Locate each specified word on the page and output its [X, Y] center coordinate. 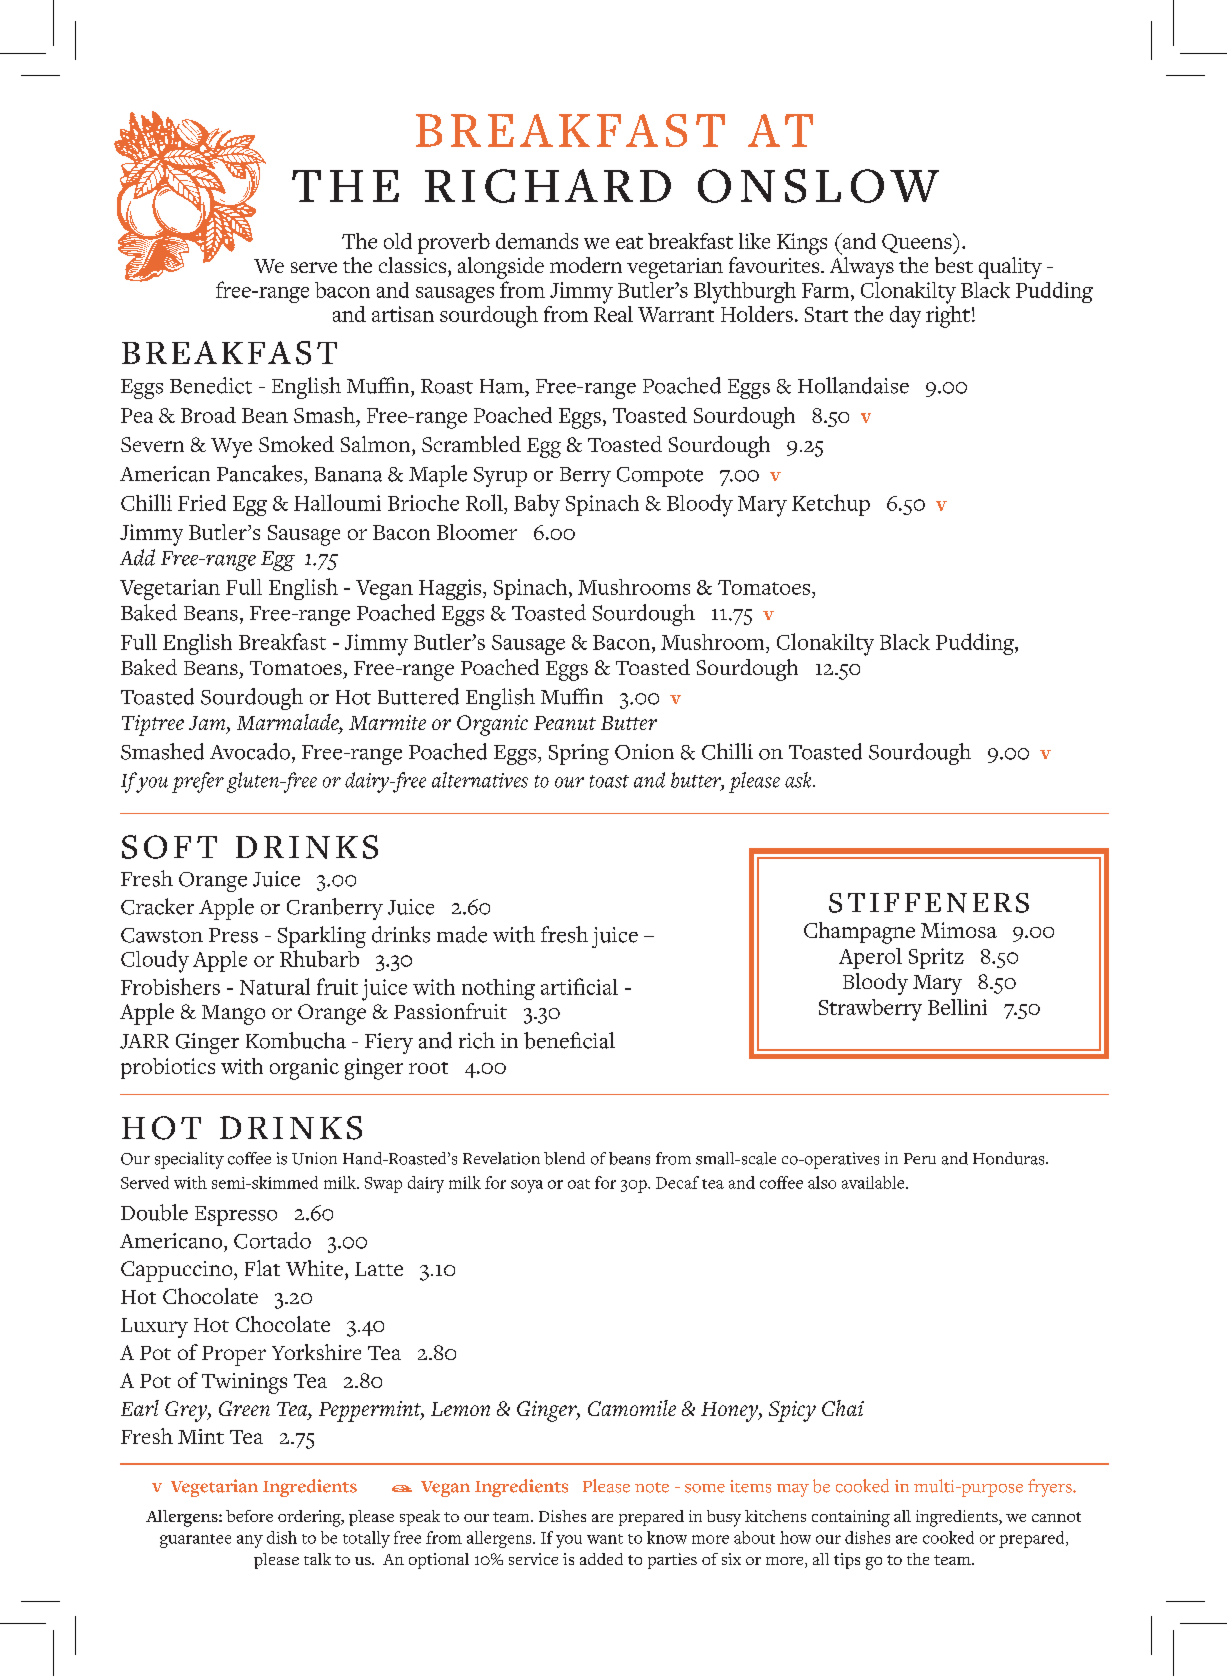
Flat [262, 1268]
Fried [202, 503]
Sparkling [322, 938]
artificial [579, 986]
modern [586, 265]
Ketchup [831, 505]
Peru [920, 1158]
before [249, 1516]
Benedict [211, 385]
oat [579, 1184]
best [954, 265]
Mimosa [959, 930]
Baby [537, 505]
